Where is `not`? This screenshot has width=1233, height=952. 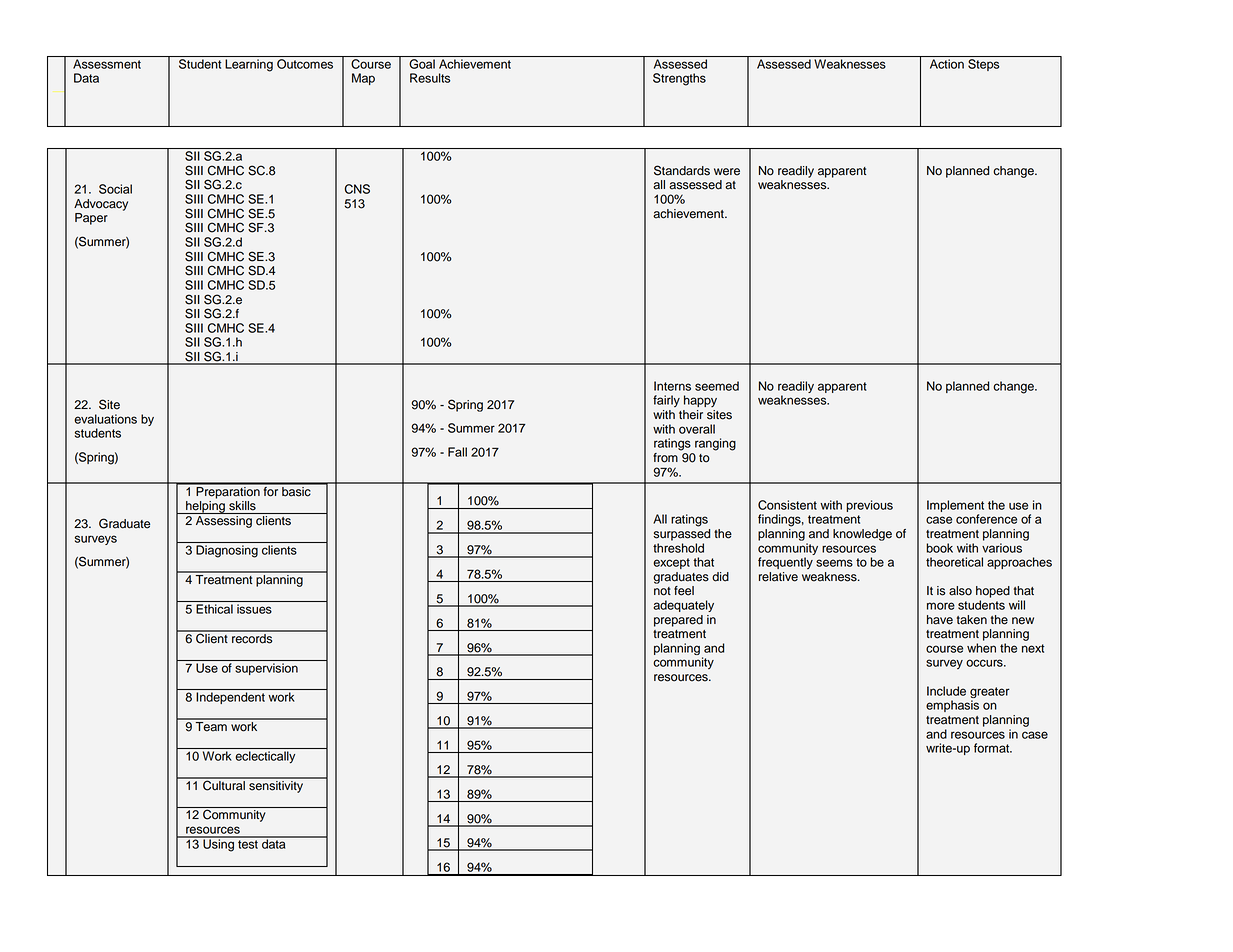
not is located at coordinates (662, 591).
